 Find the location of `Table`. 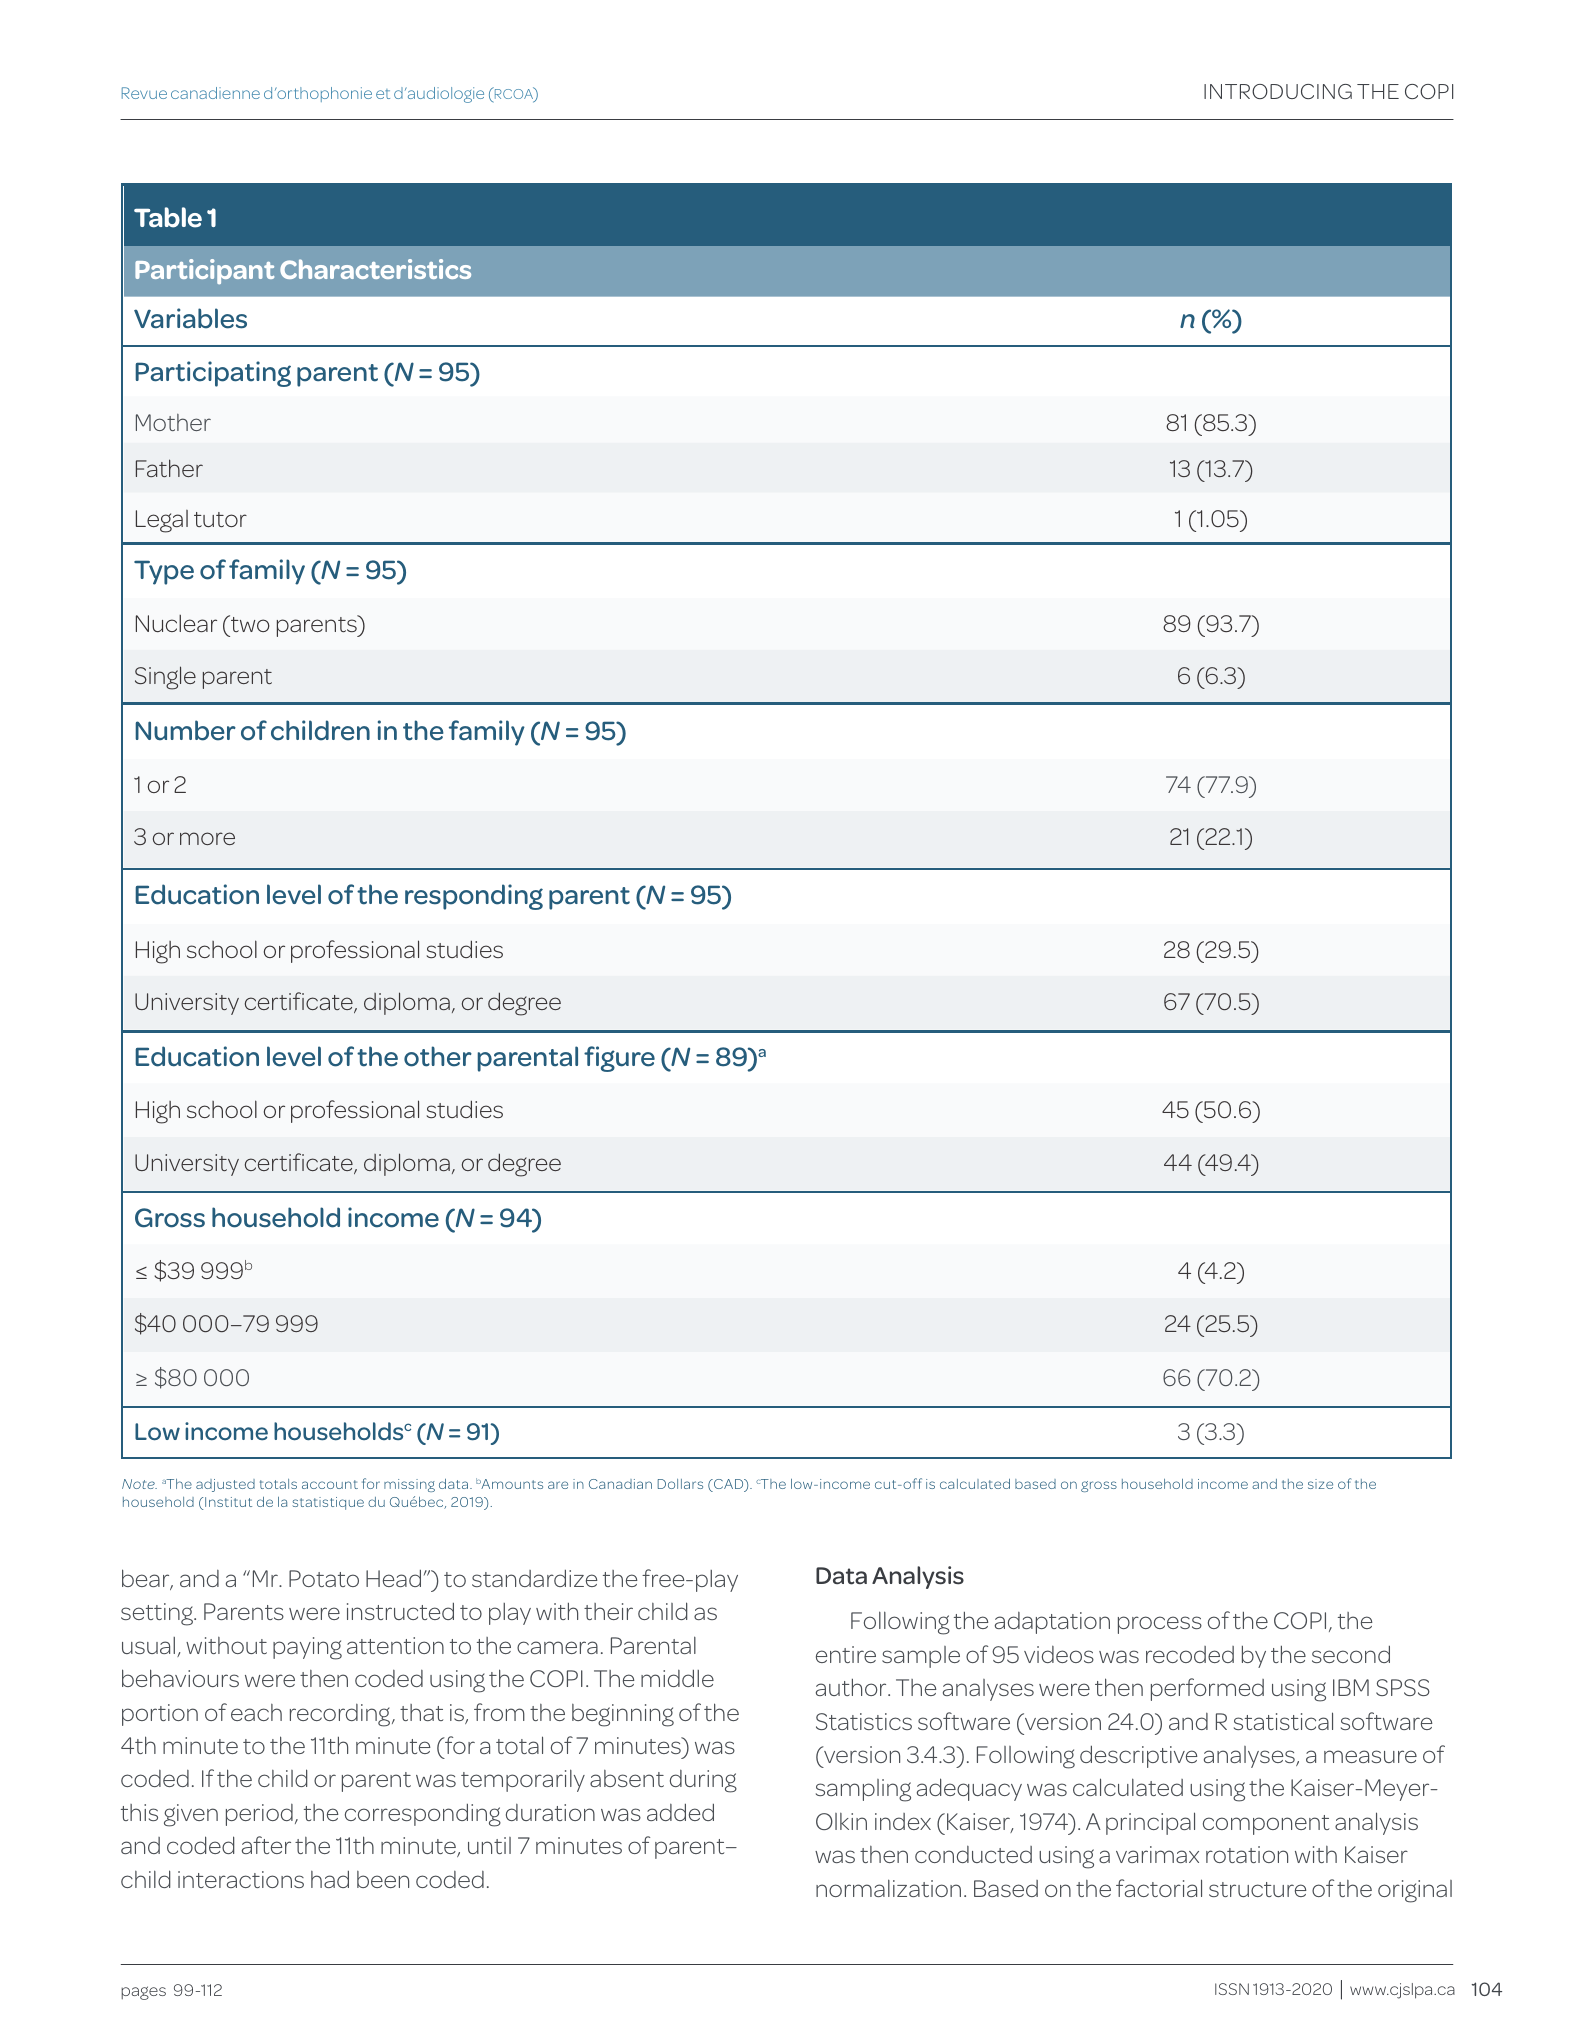

Table is located at coordinates (168, 217).
